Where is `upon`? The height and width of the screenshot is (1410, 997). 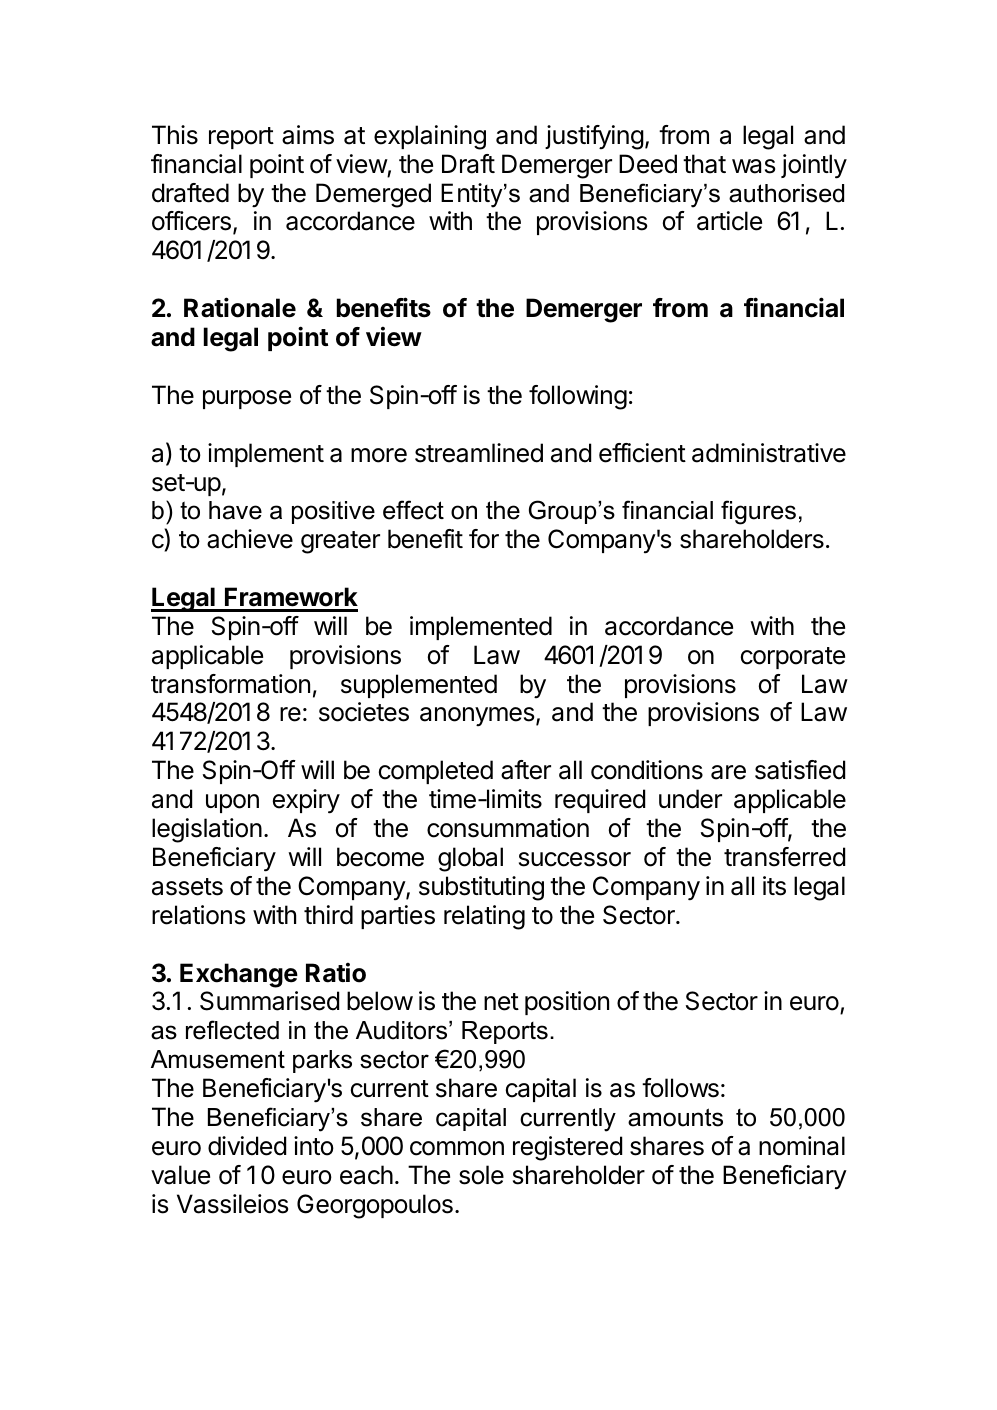 upon is located at coordinates (232, 803).
